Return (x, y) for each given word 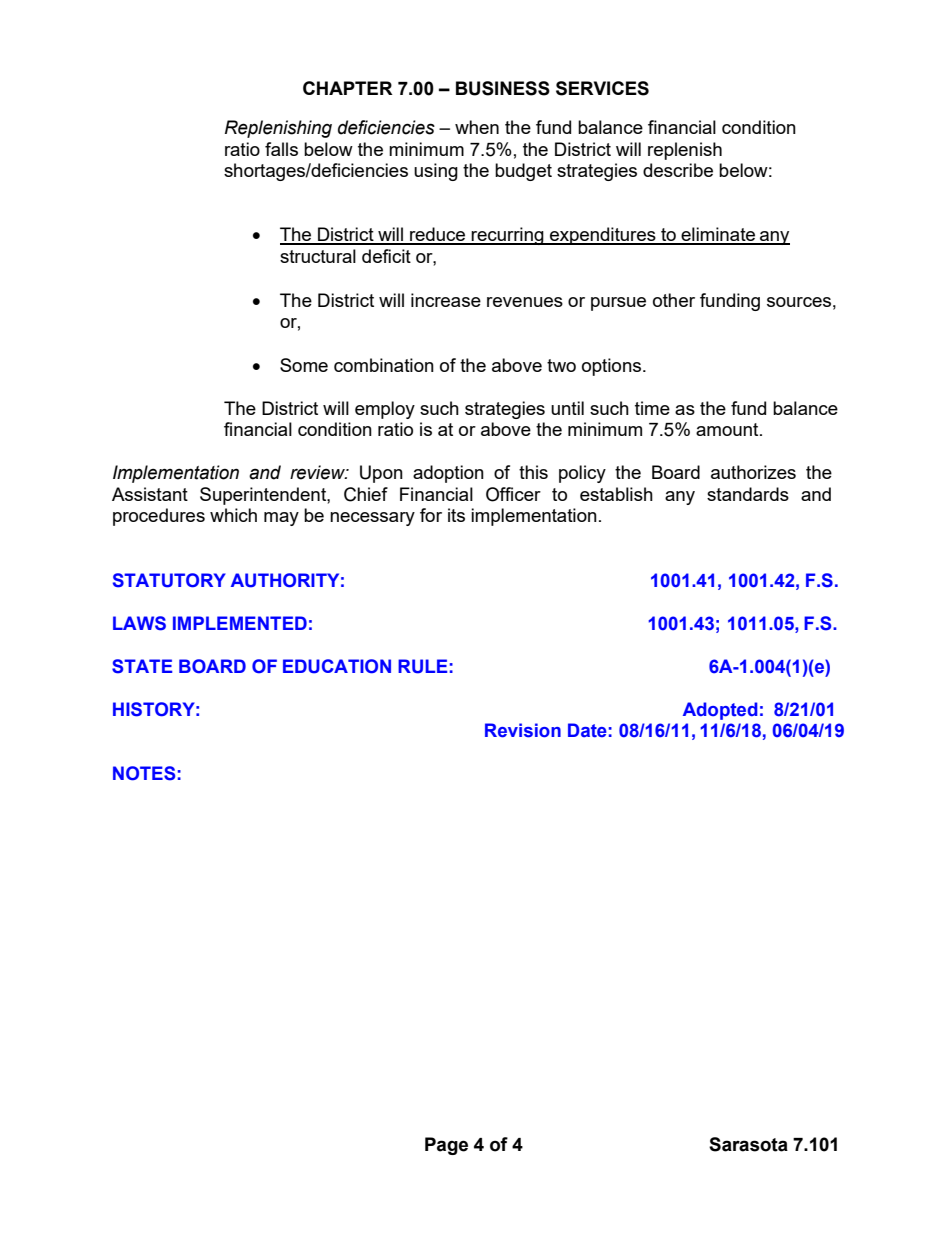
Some (304, 365)
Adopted (720, 711)
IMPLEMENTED (240, 623)
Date (587, 730)
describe (678, 170)
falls (281, 149)
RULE (422, 666)
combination (384, 365)
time (652, 408)
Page (446, 1146)
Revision (523, 730)
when (477, 127)
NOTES (144, 773)
